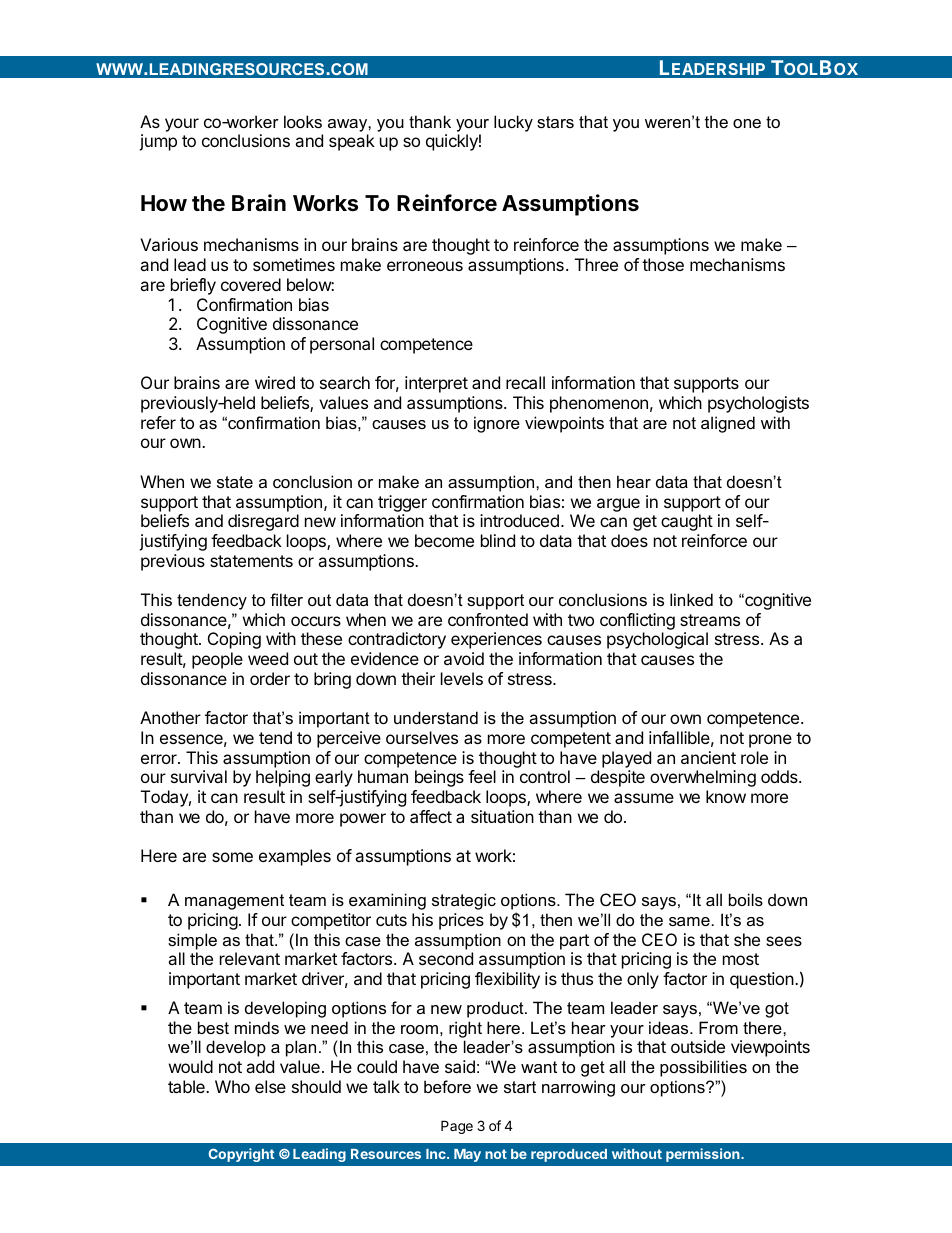  Describe the element at coordinates (704, 1155) in the page. I see `permission` at that location.
